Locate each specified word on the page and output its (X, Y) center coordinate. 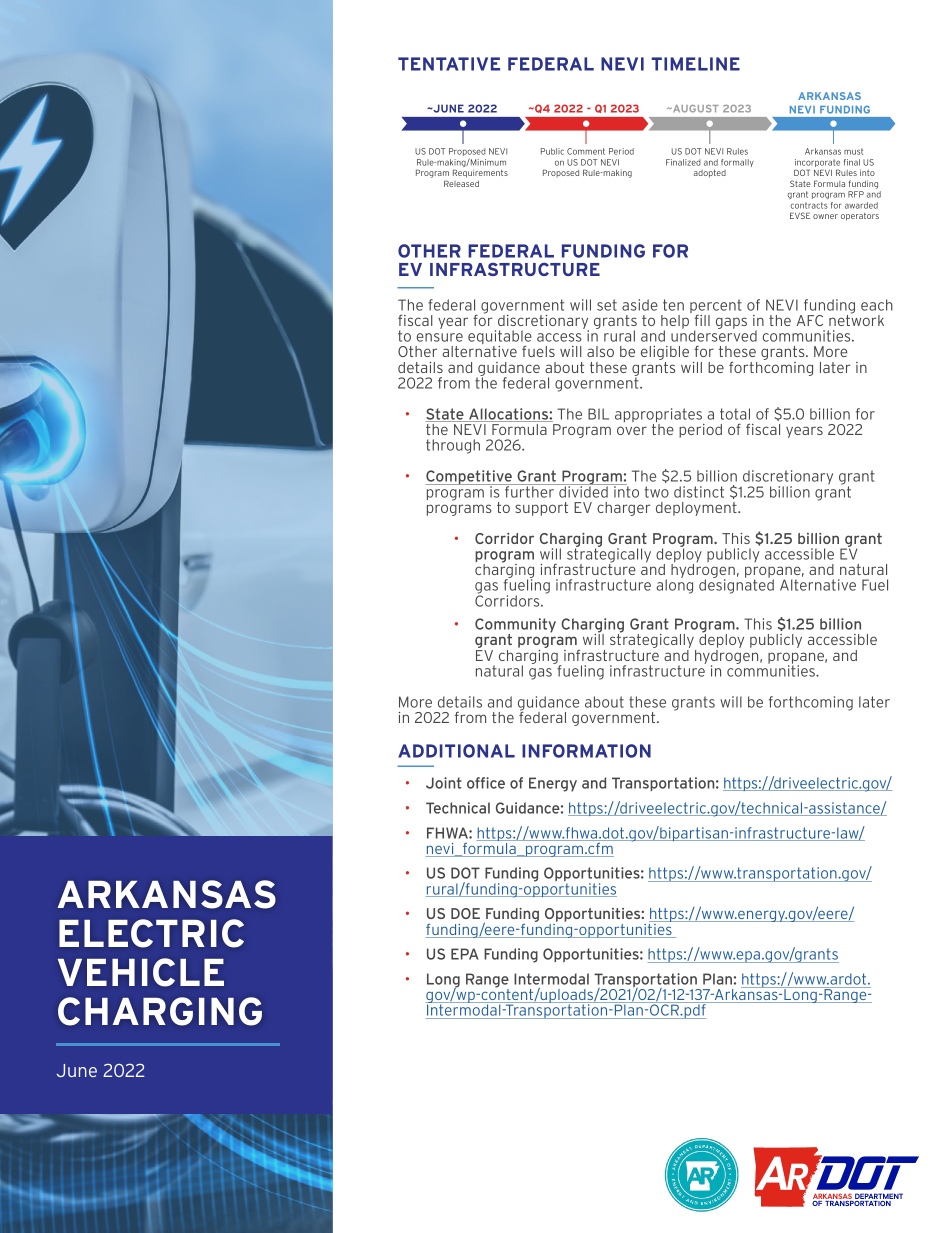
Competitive (470, 478)
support (541, 509)
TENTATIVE (449, 64)
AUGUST (695, 109)
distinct (699, 492)
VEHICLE (141, 972)
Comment (586, 151)
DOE (465, 913)
